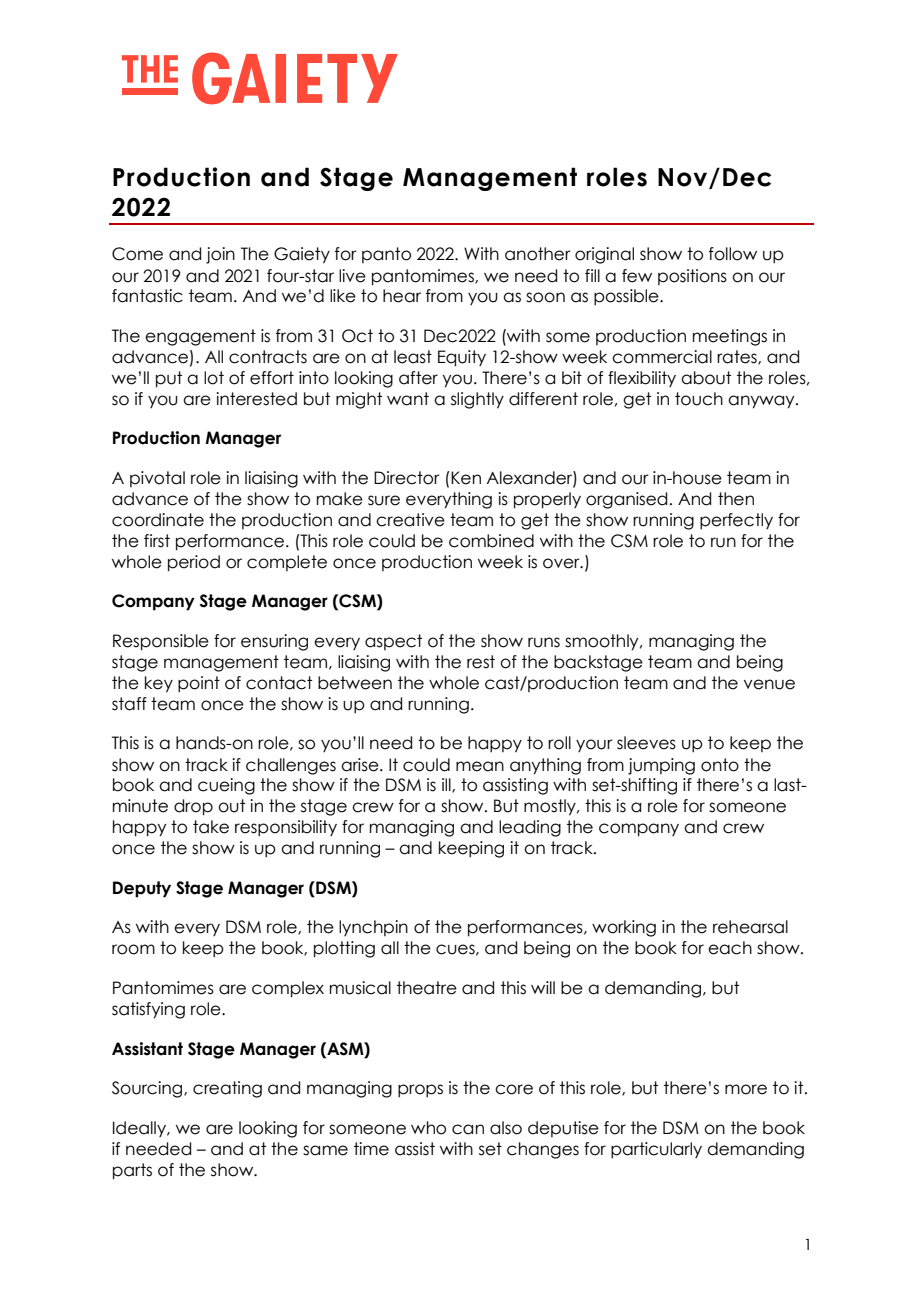 The image size is (924, 1308). I want to click on mean, so click(480, 766).
